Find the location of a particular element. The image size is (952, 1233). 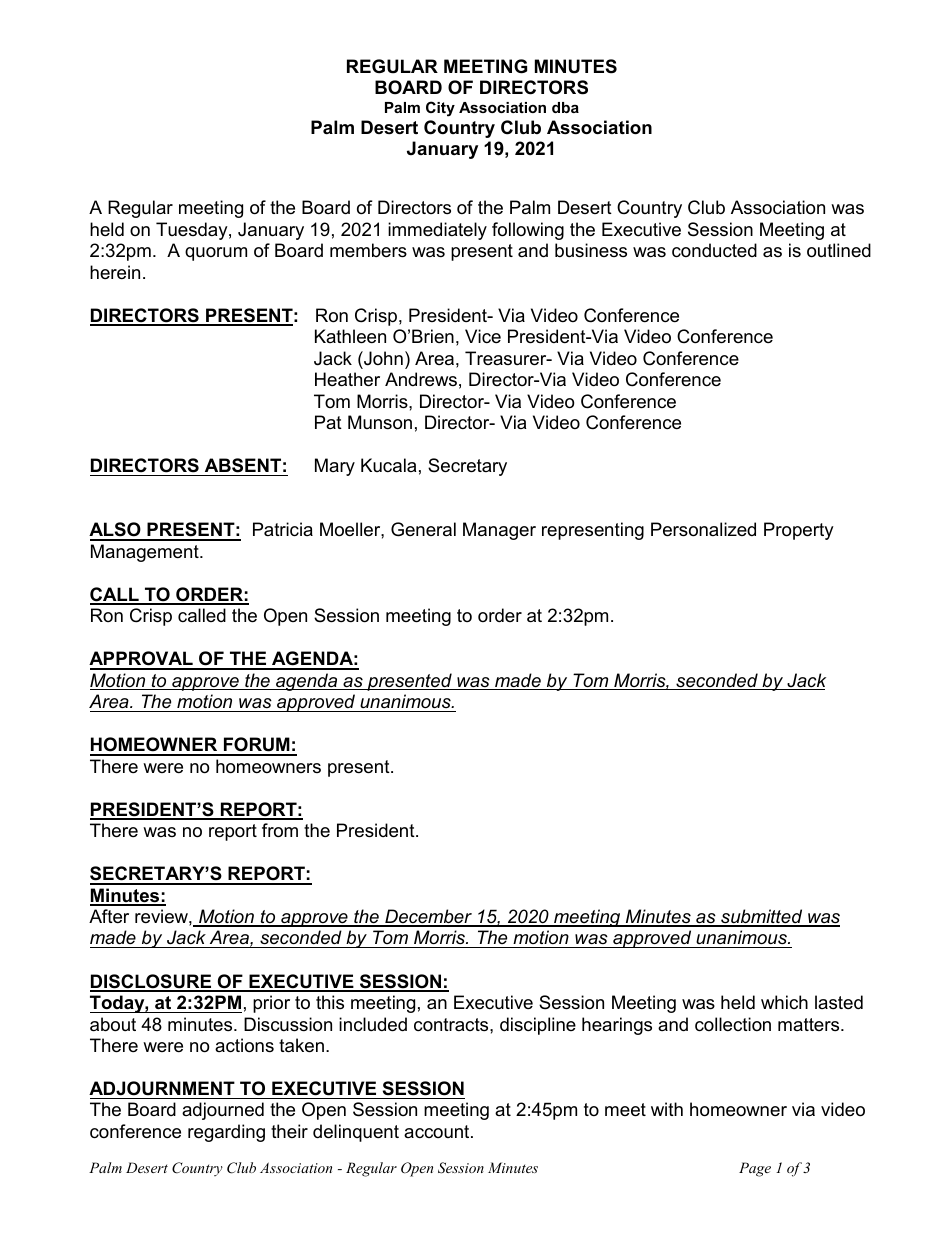

conducted is located at coordinates (714, 250).
